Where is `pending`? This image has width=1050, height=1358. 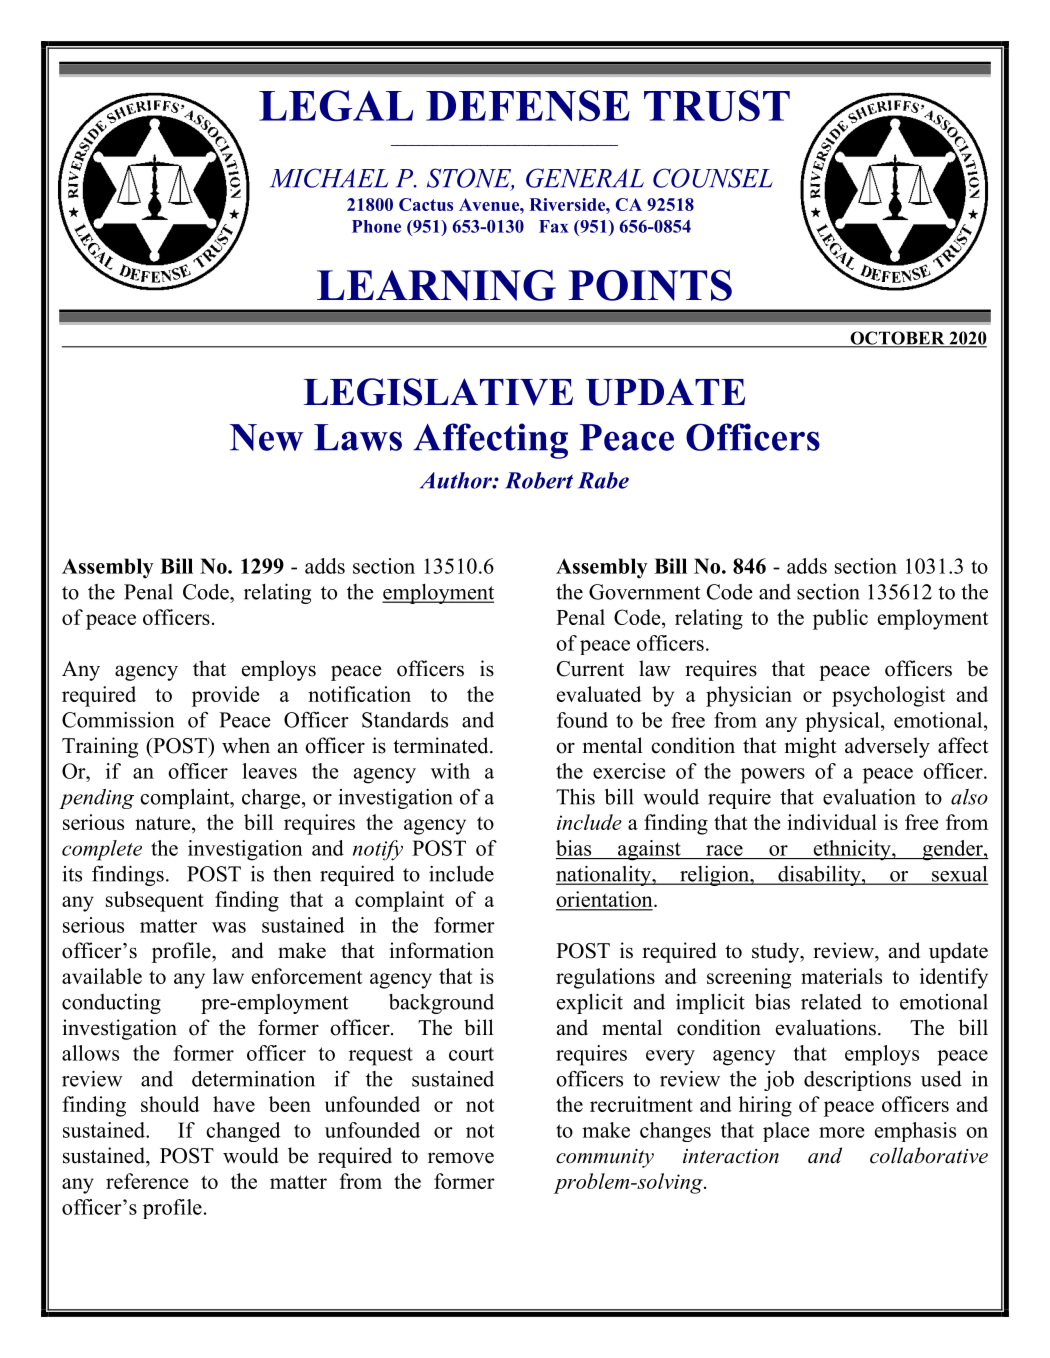 pending is located at coordinates (96, 799).
